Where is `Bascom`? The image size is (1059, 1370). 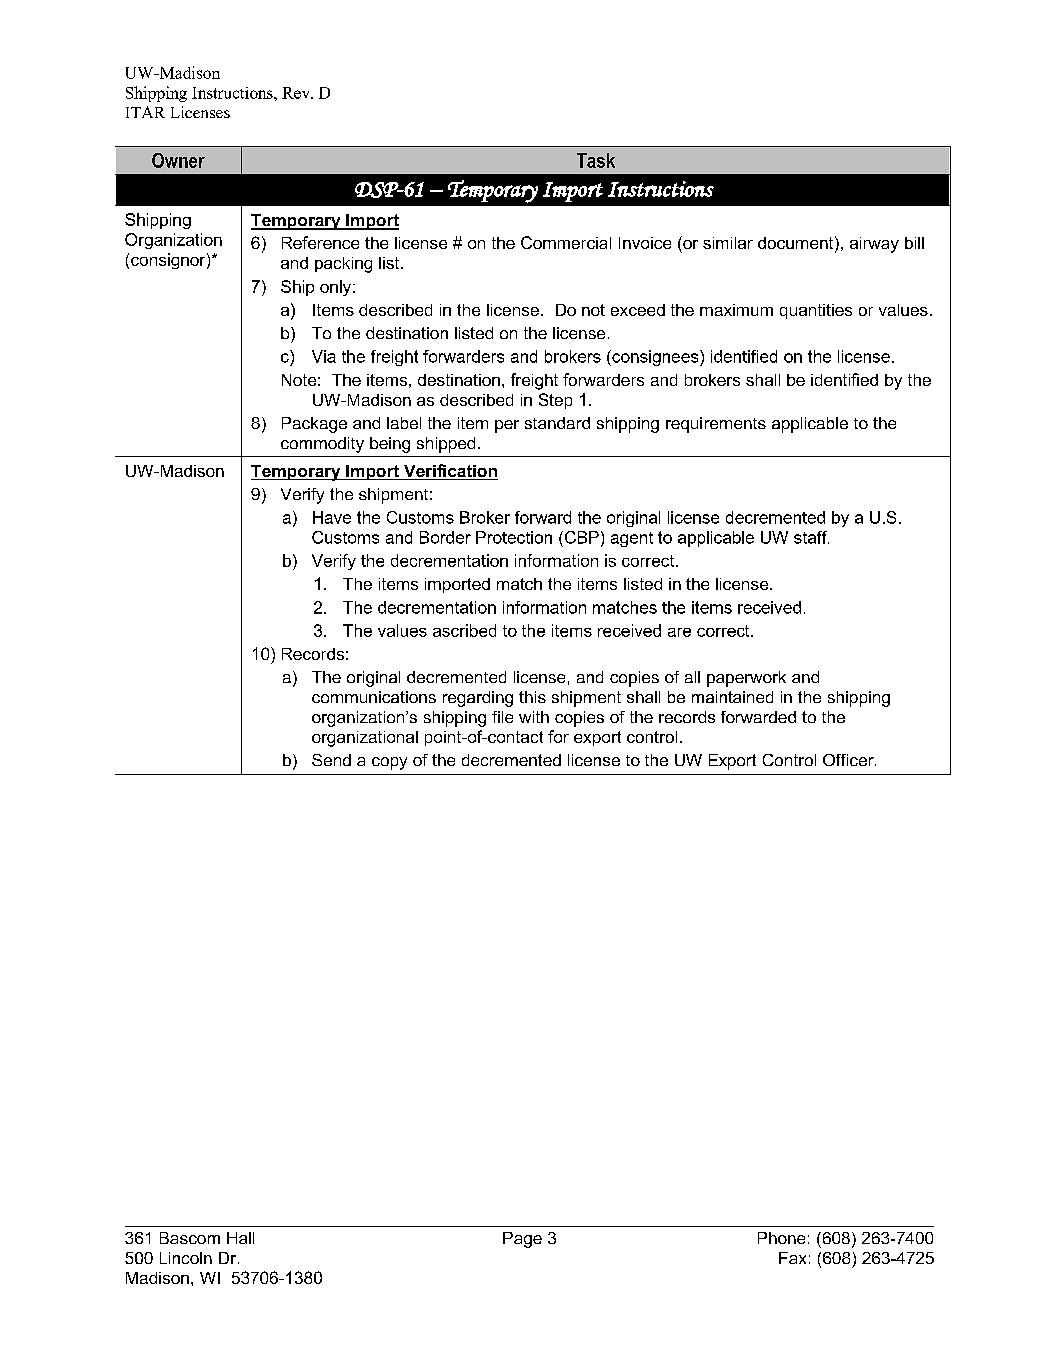 Bascom is located at coordinates (190, 1238).
